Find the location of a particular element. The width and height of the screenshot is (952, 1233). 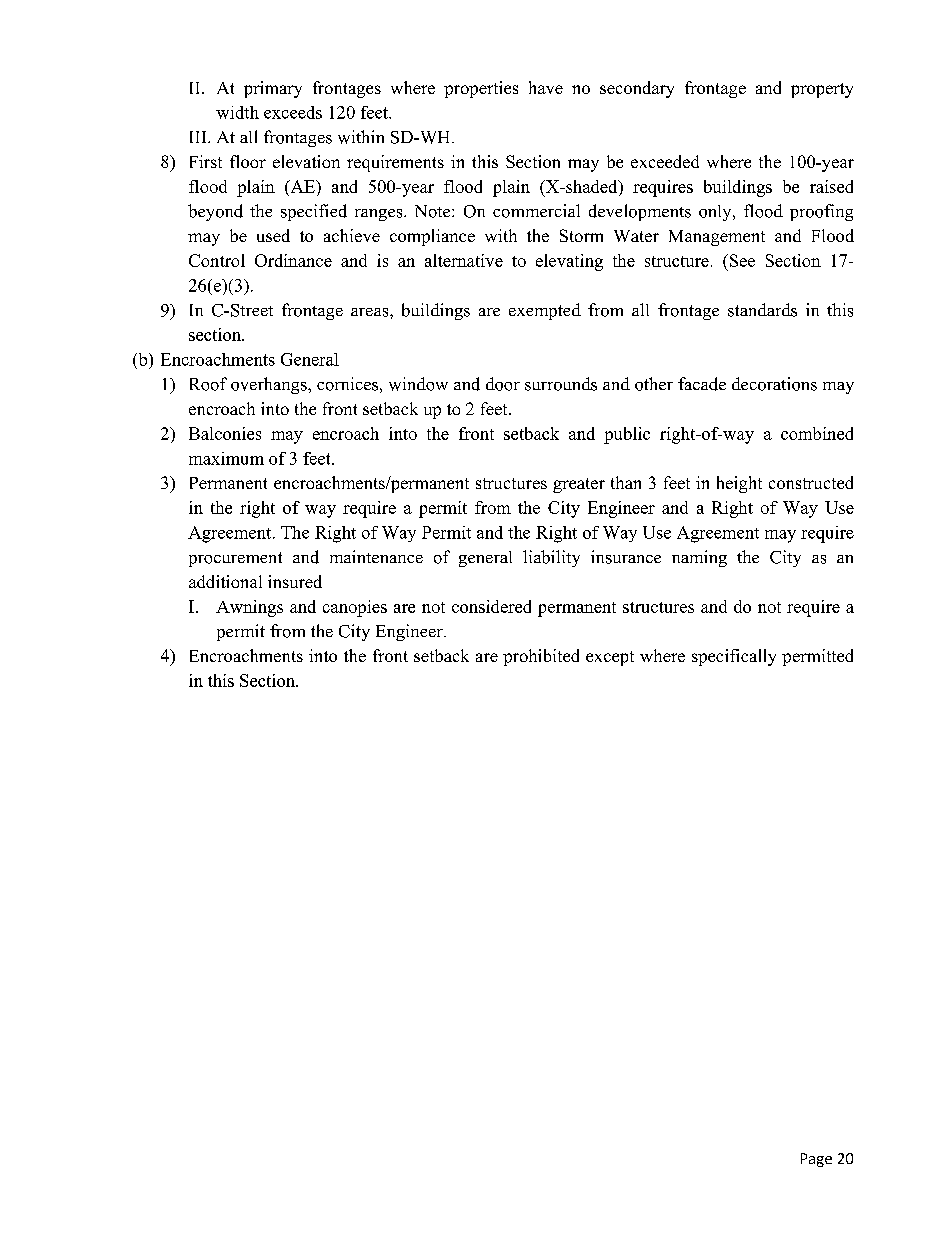

insured is located at coordinates (295, 581).
